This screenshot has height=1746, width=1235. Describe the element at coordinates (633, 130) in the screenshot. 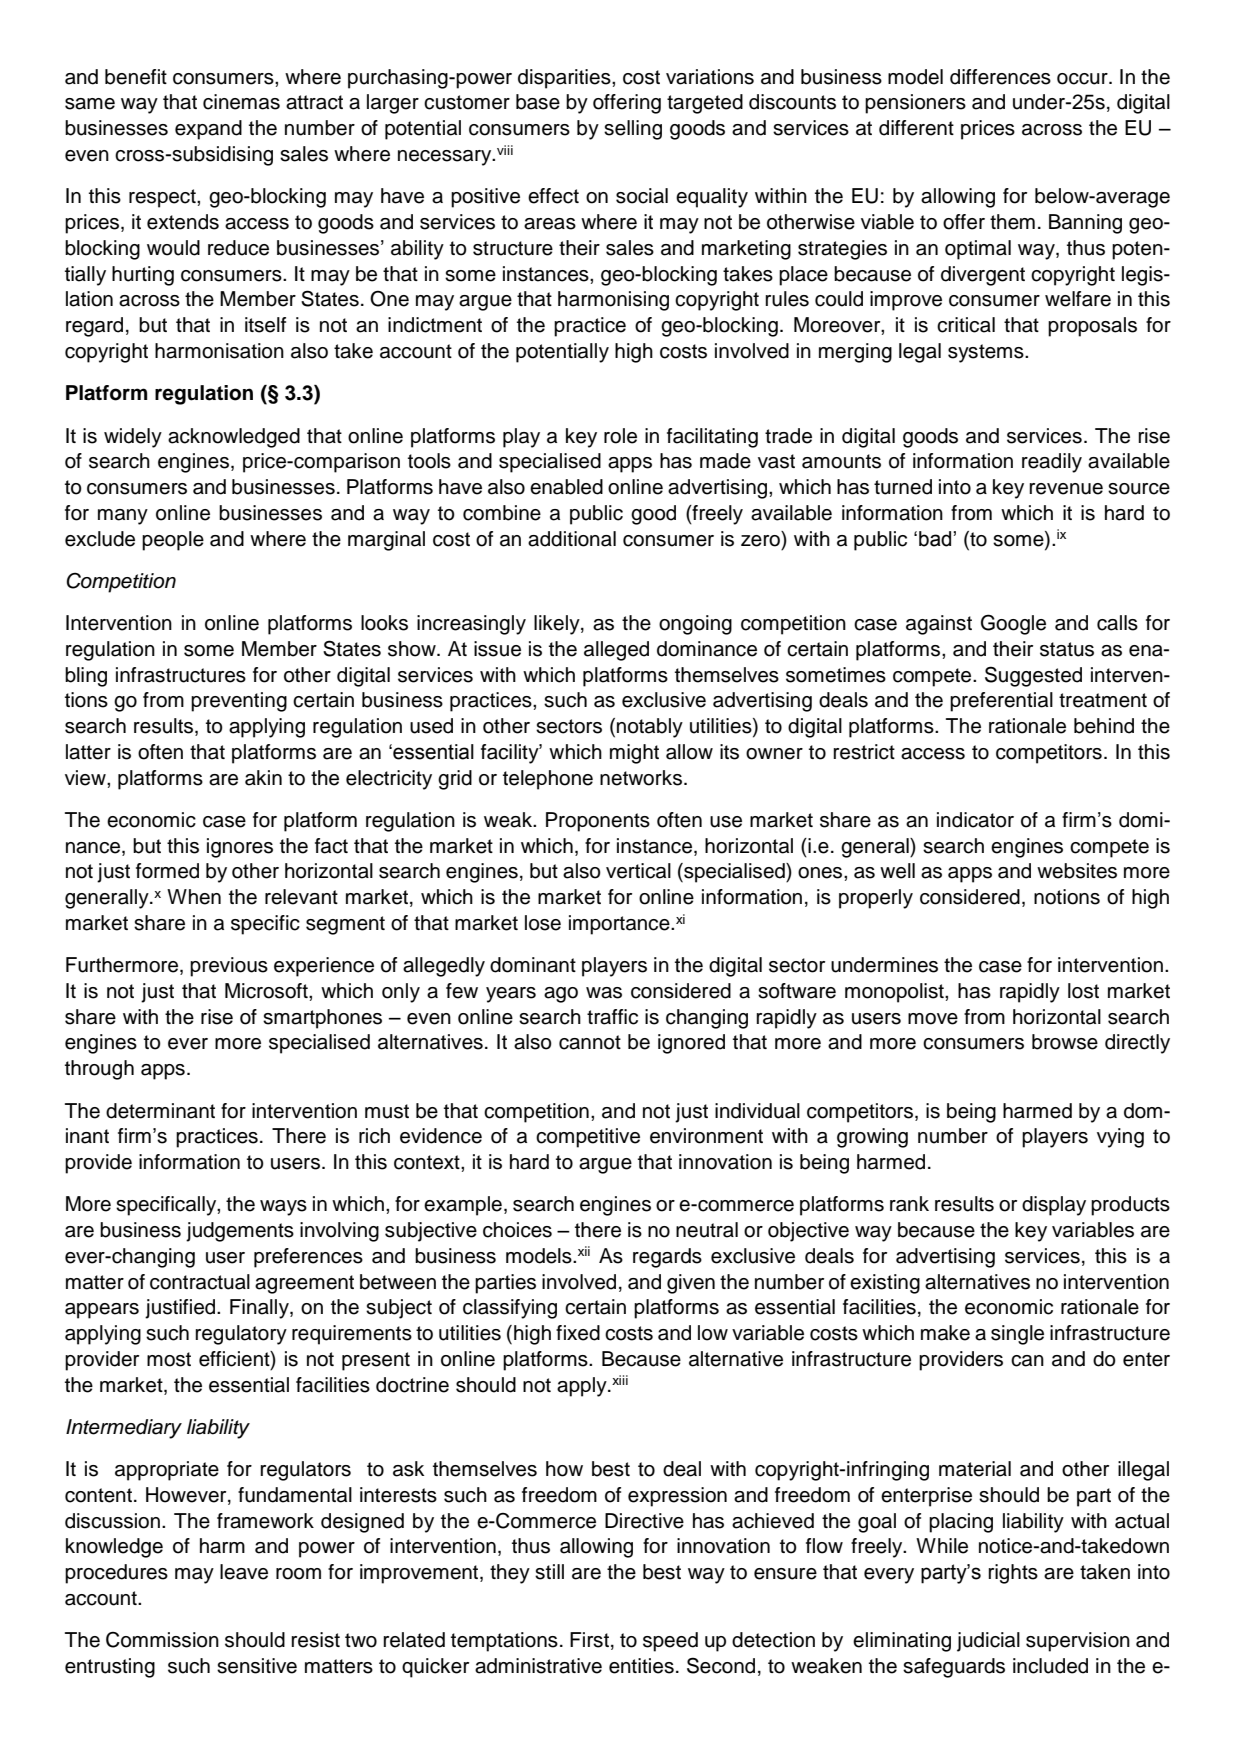

I see `selling` at that location.
